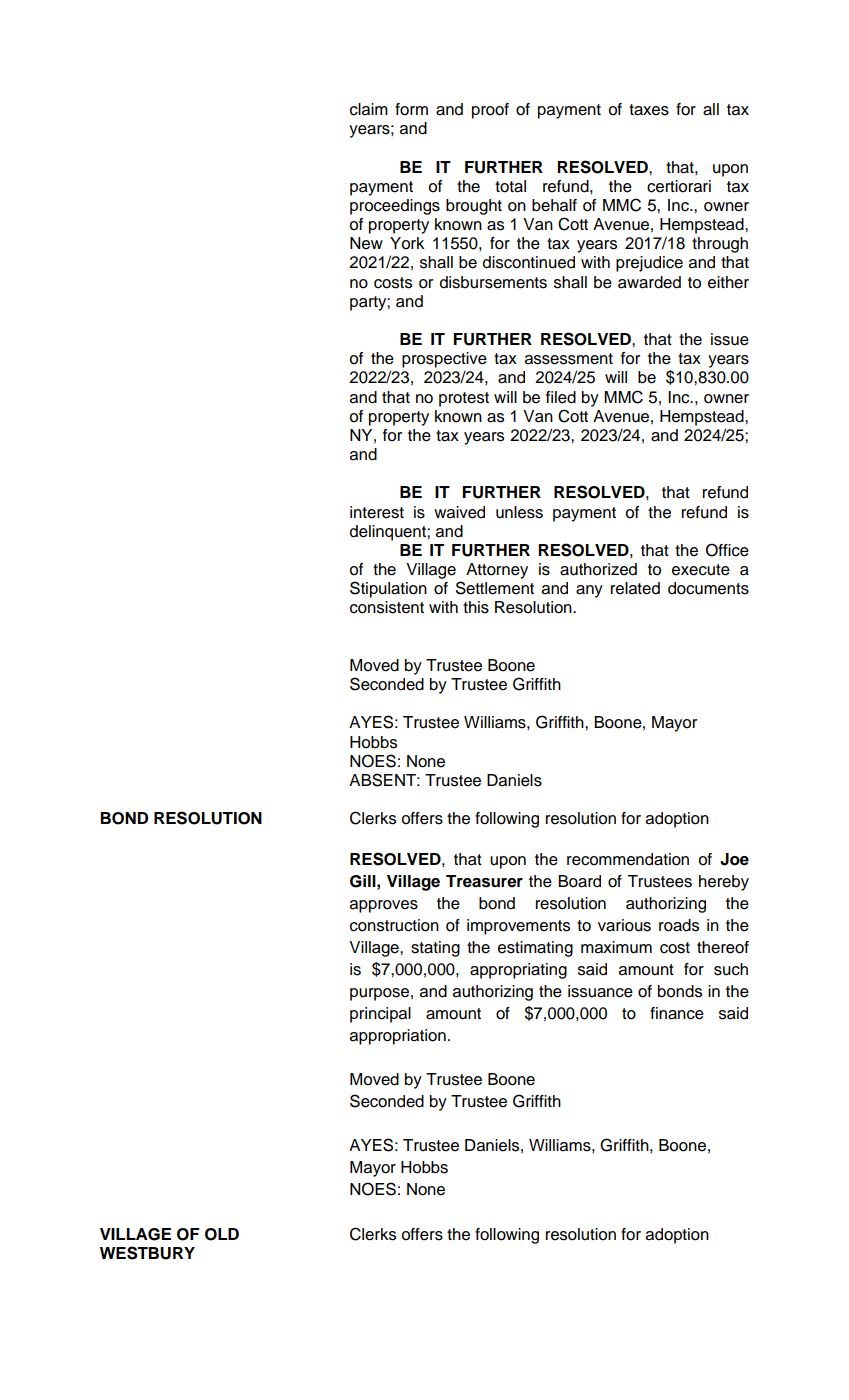 This screenshot has height=1400, width=849. Describe the element at coordinates (679, 925) in the screenshot. I see `roads` at that location.
